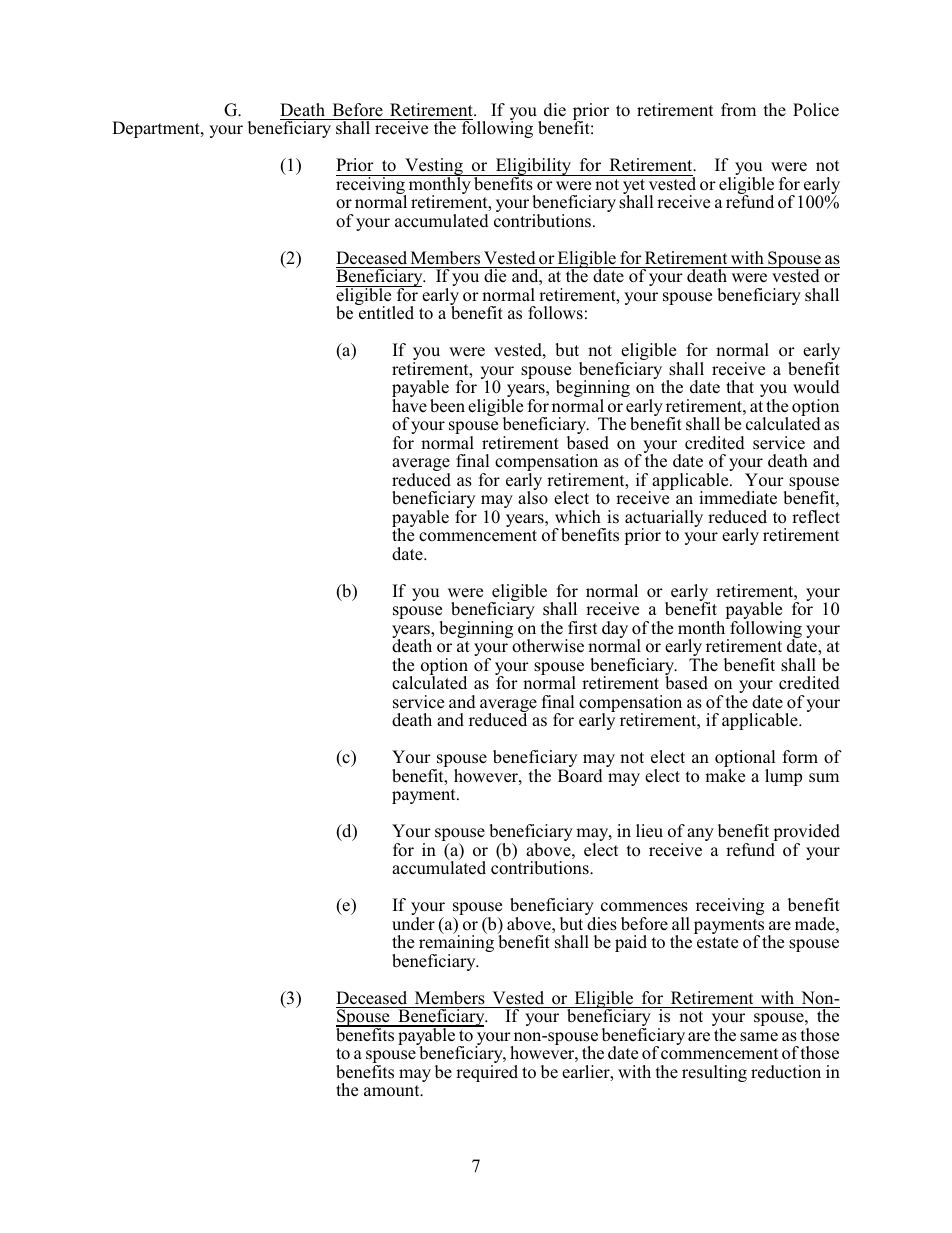 The image size is (952, 1233). I want to click on from, so click(738, 110).
